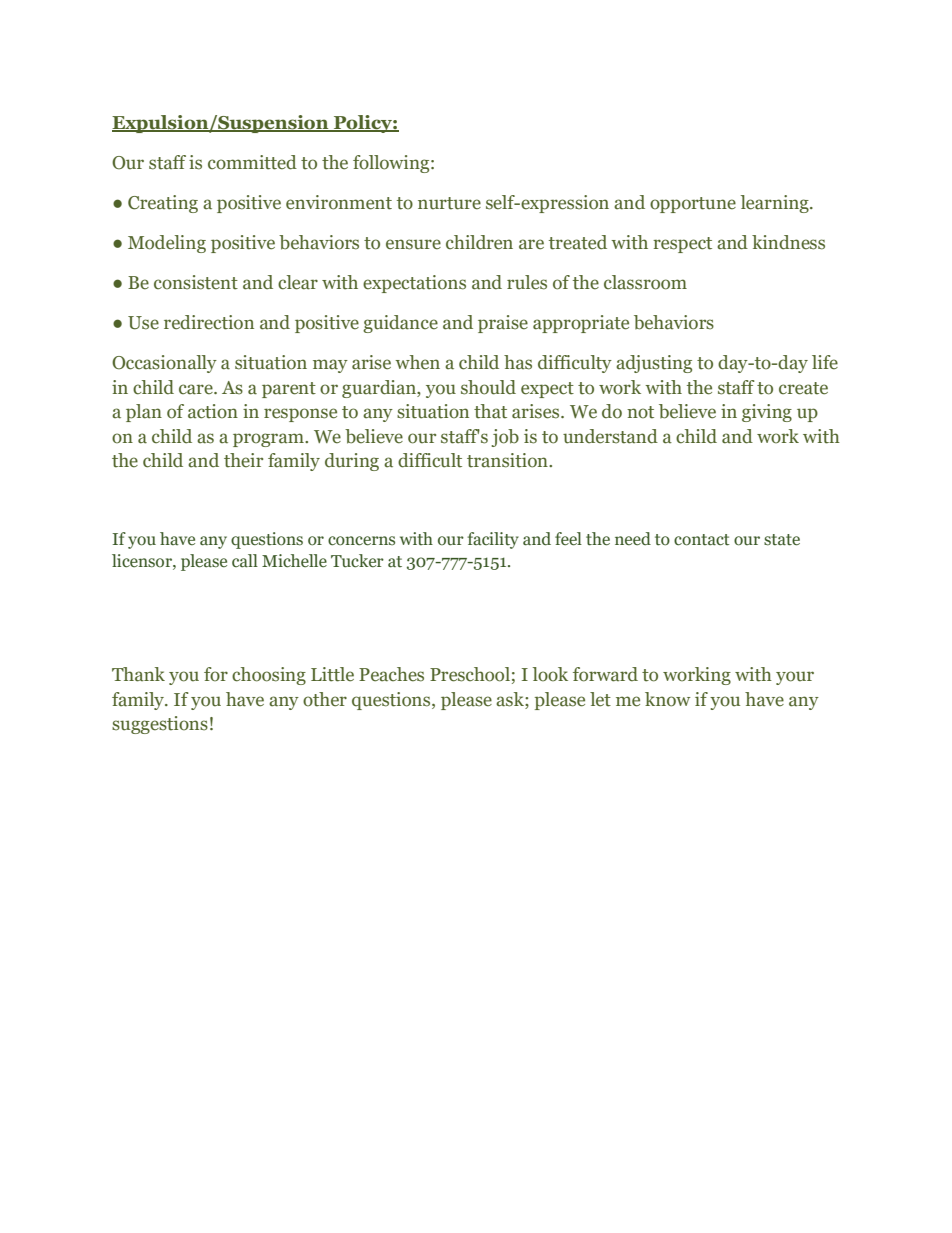 This image has width=952, height=1233. I want to click on know, so click(668, 699).
